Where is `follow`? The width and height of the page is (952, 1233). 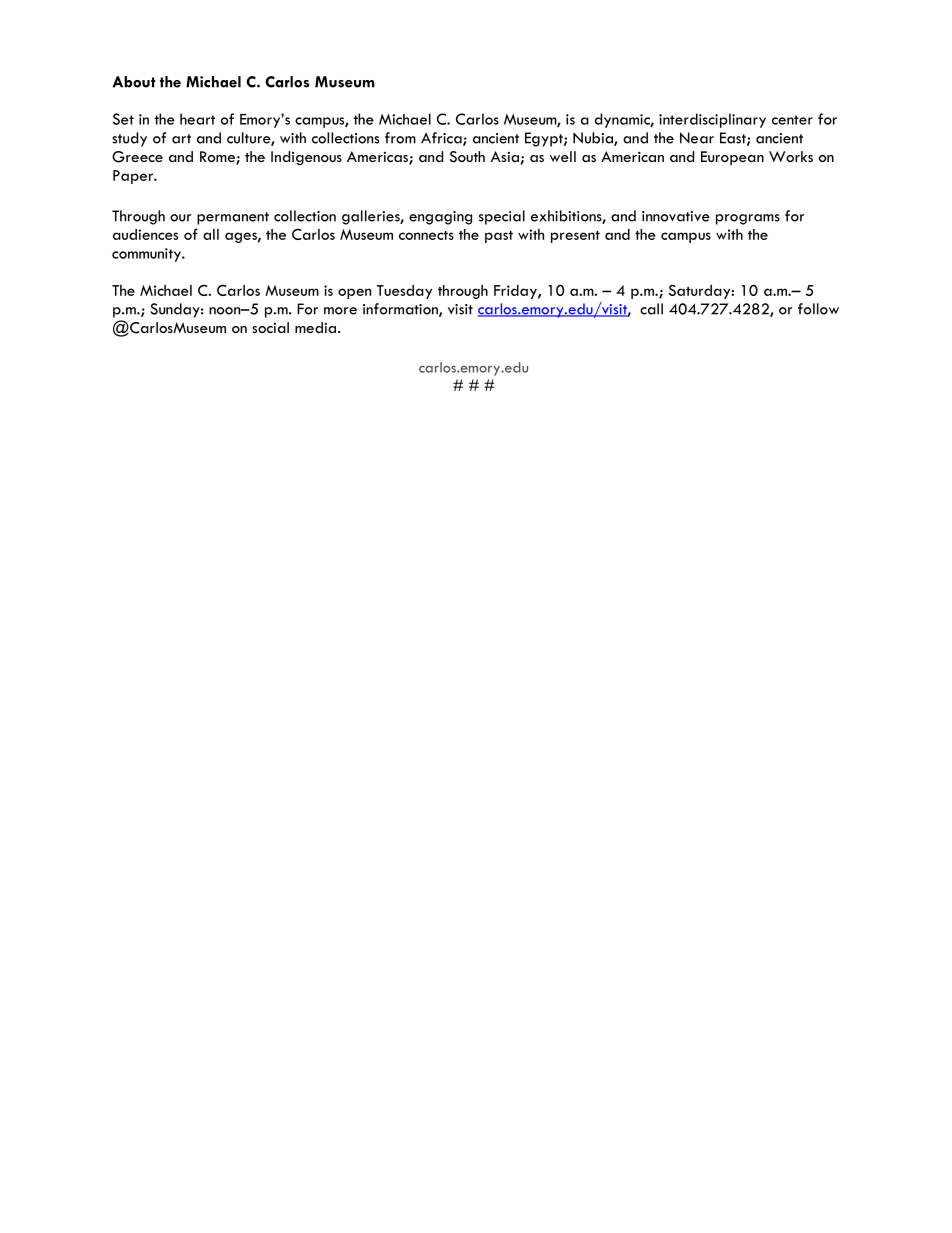 follow is located at coordinates (818, 309).
